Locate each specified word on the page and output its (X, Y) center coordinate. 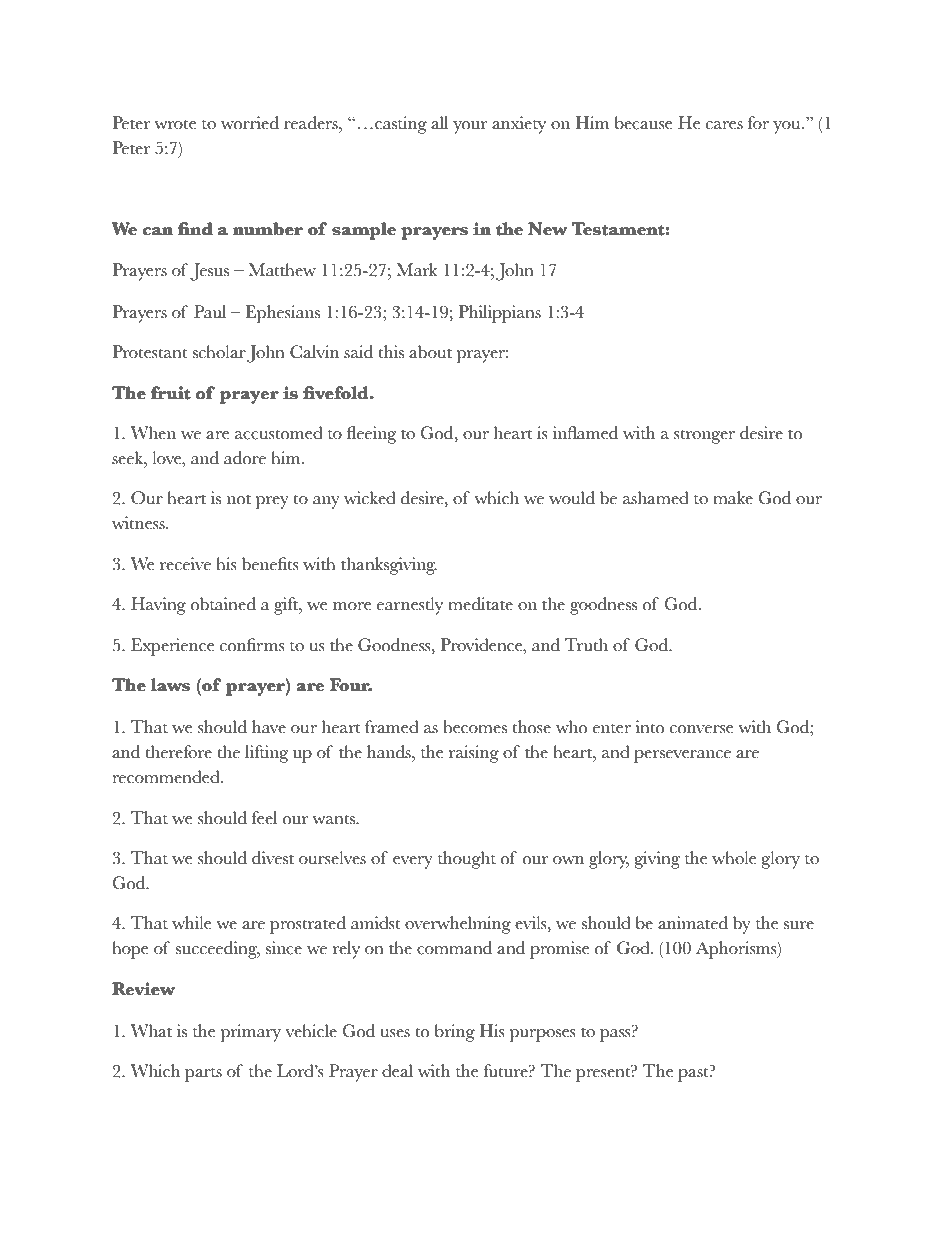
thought (467, 860)
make (733, 498)
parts (203, 1075)
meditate (480, 604)
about (430, 352)
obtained (223, 604)
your (470, 127)
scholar (219, 352)
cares (724, 125)
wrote (175, 124)
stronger (704, 436)
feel (264, 818)
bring (455, 1033)
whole (734, 858)
